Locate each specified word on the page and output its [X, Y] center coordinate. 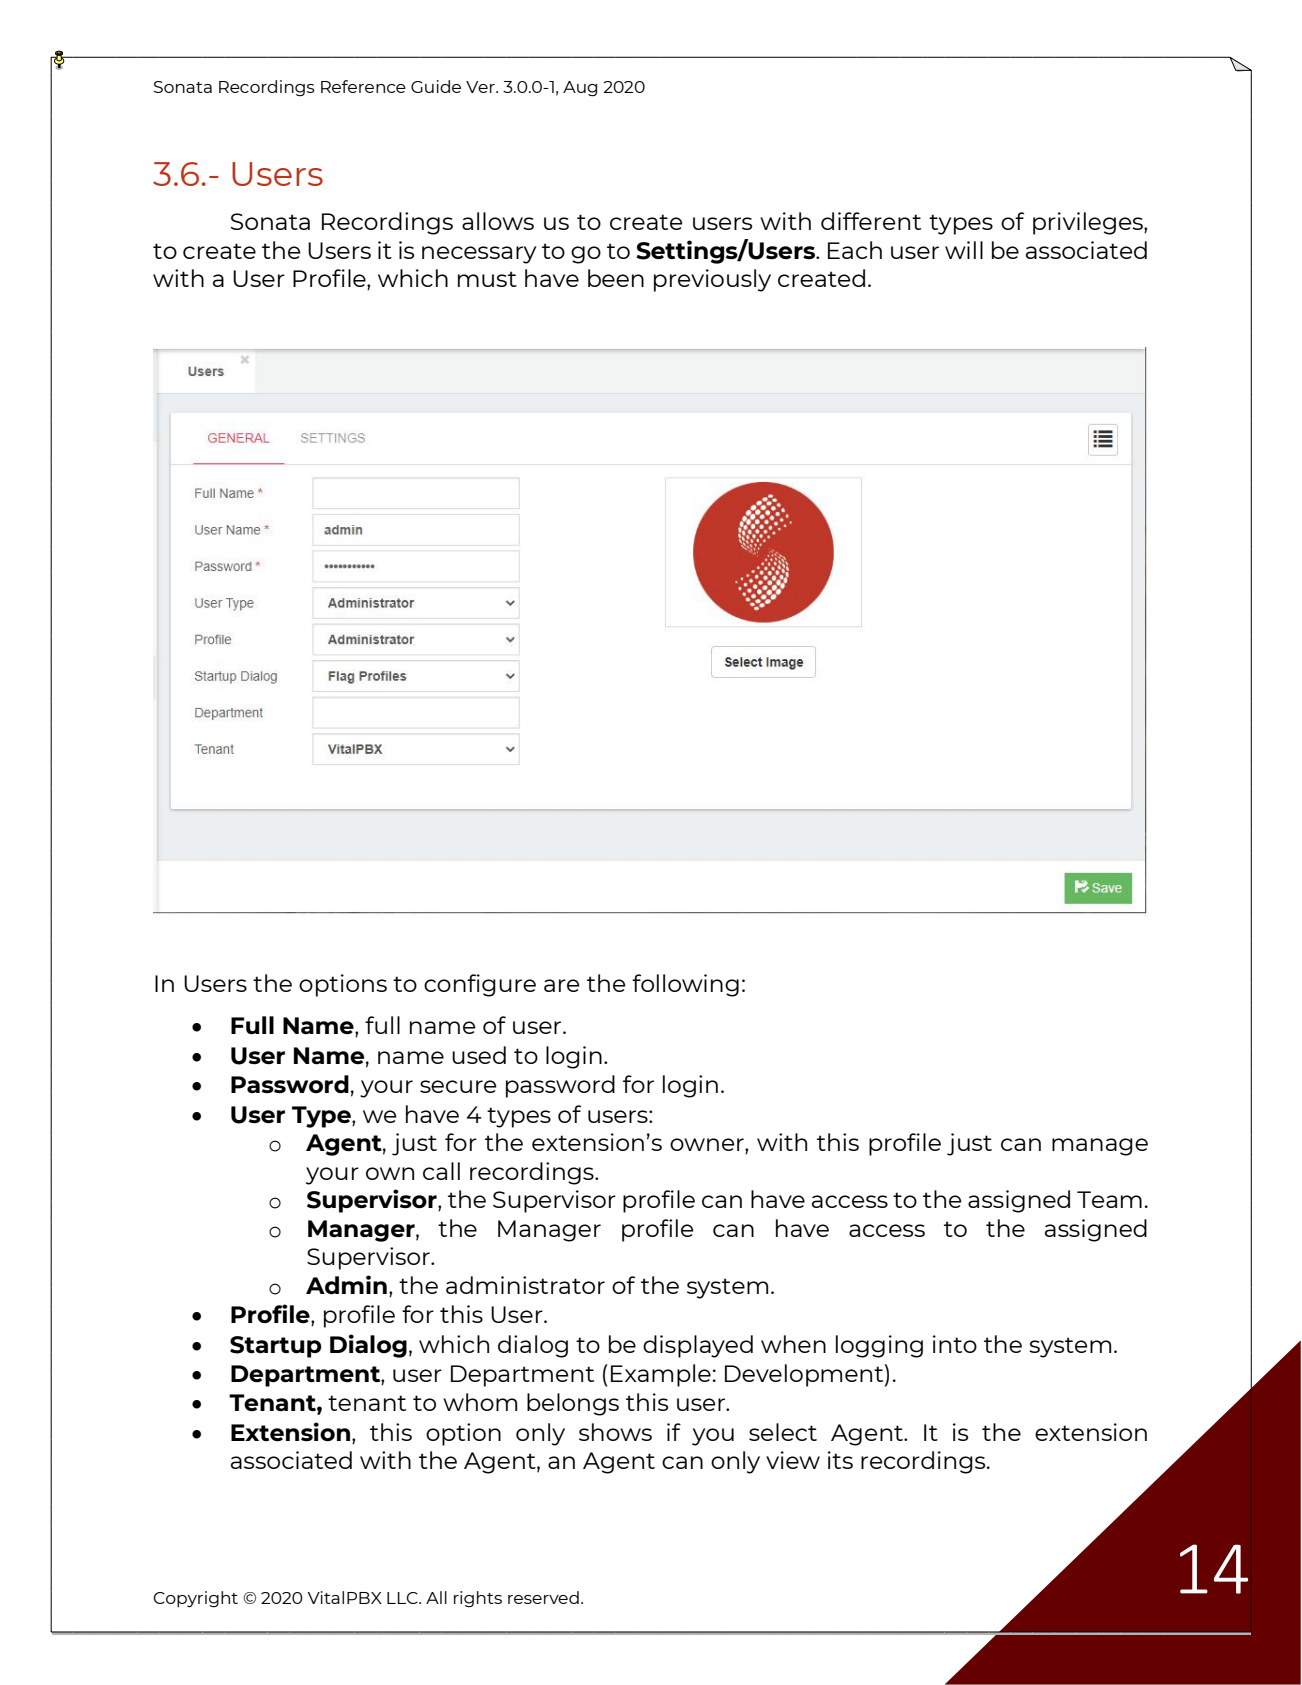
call [441, 1171]
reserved [543, 1597]
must [487, 279]
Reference [363, 86]
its [840, 1460]
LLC [403, 1598]
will [964, 250]
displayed [698, 1346]
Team [1109, 1199]
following [685, 985]
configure [480, 985]
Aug [580, 89]
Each [855, 250]
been [616, 278]
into [955, 1344]
